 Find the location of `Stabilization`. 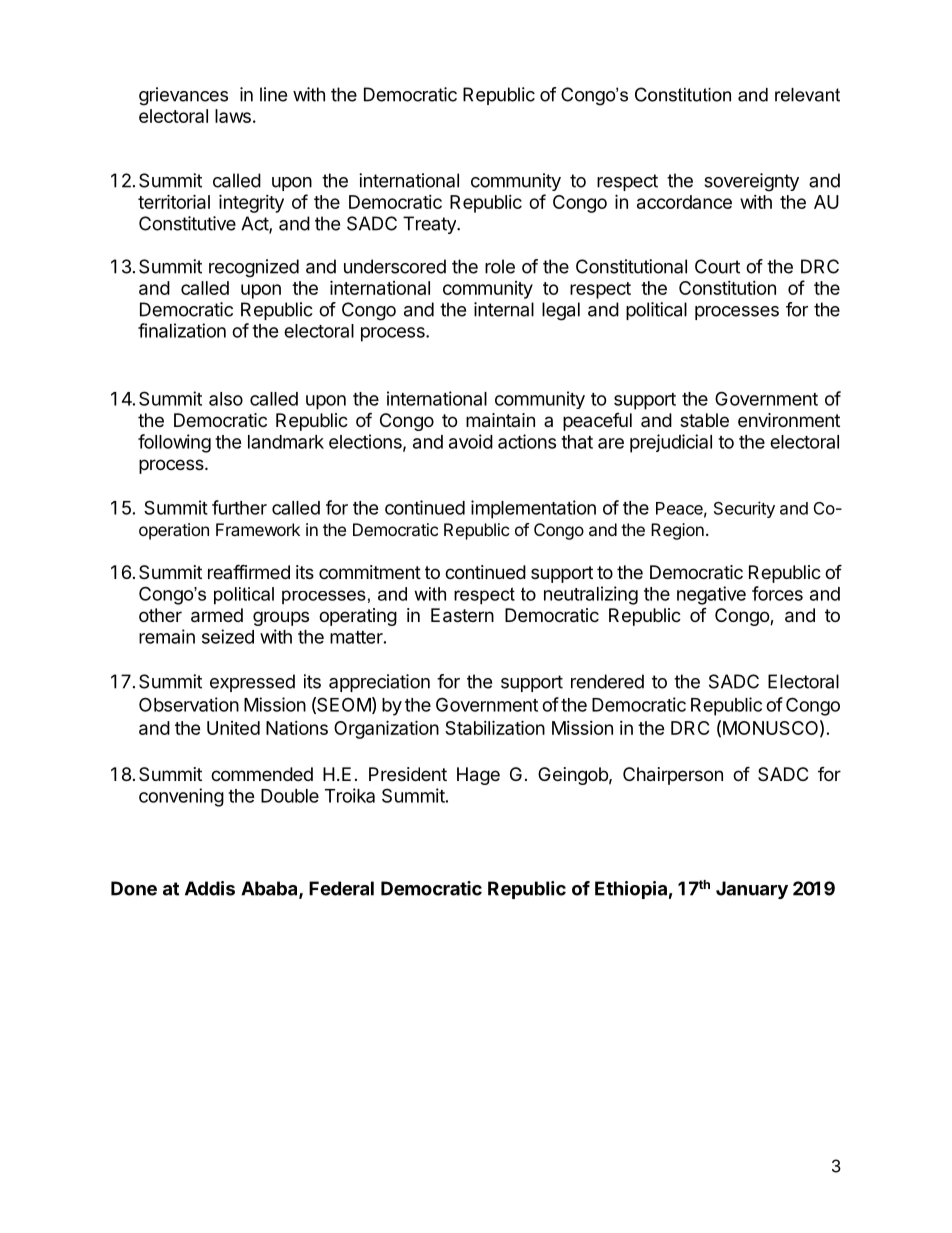

Stabilization is located at coordinates (495, 727).
